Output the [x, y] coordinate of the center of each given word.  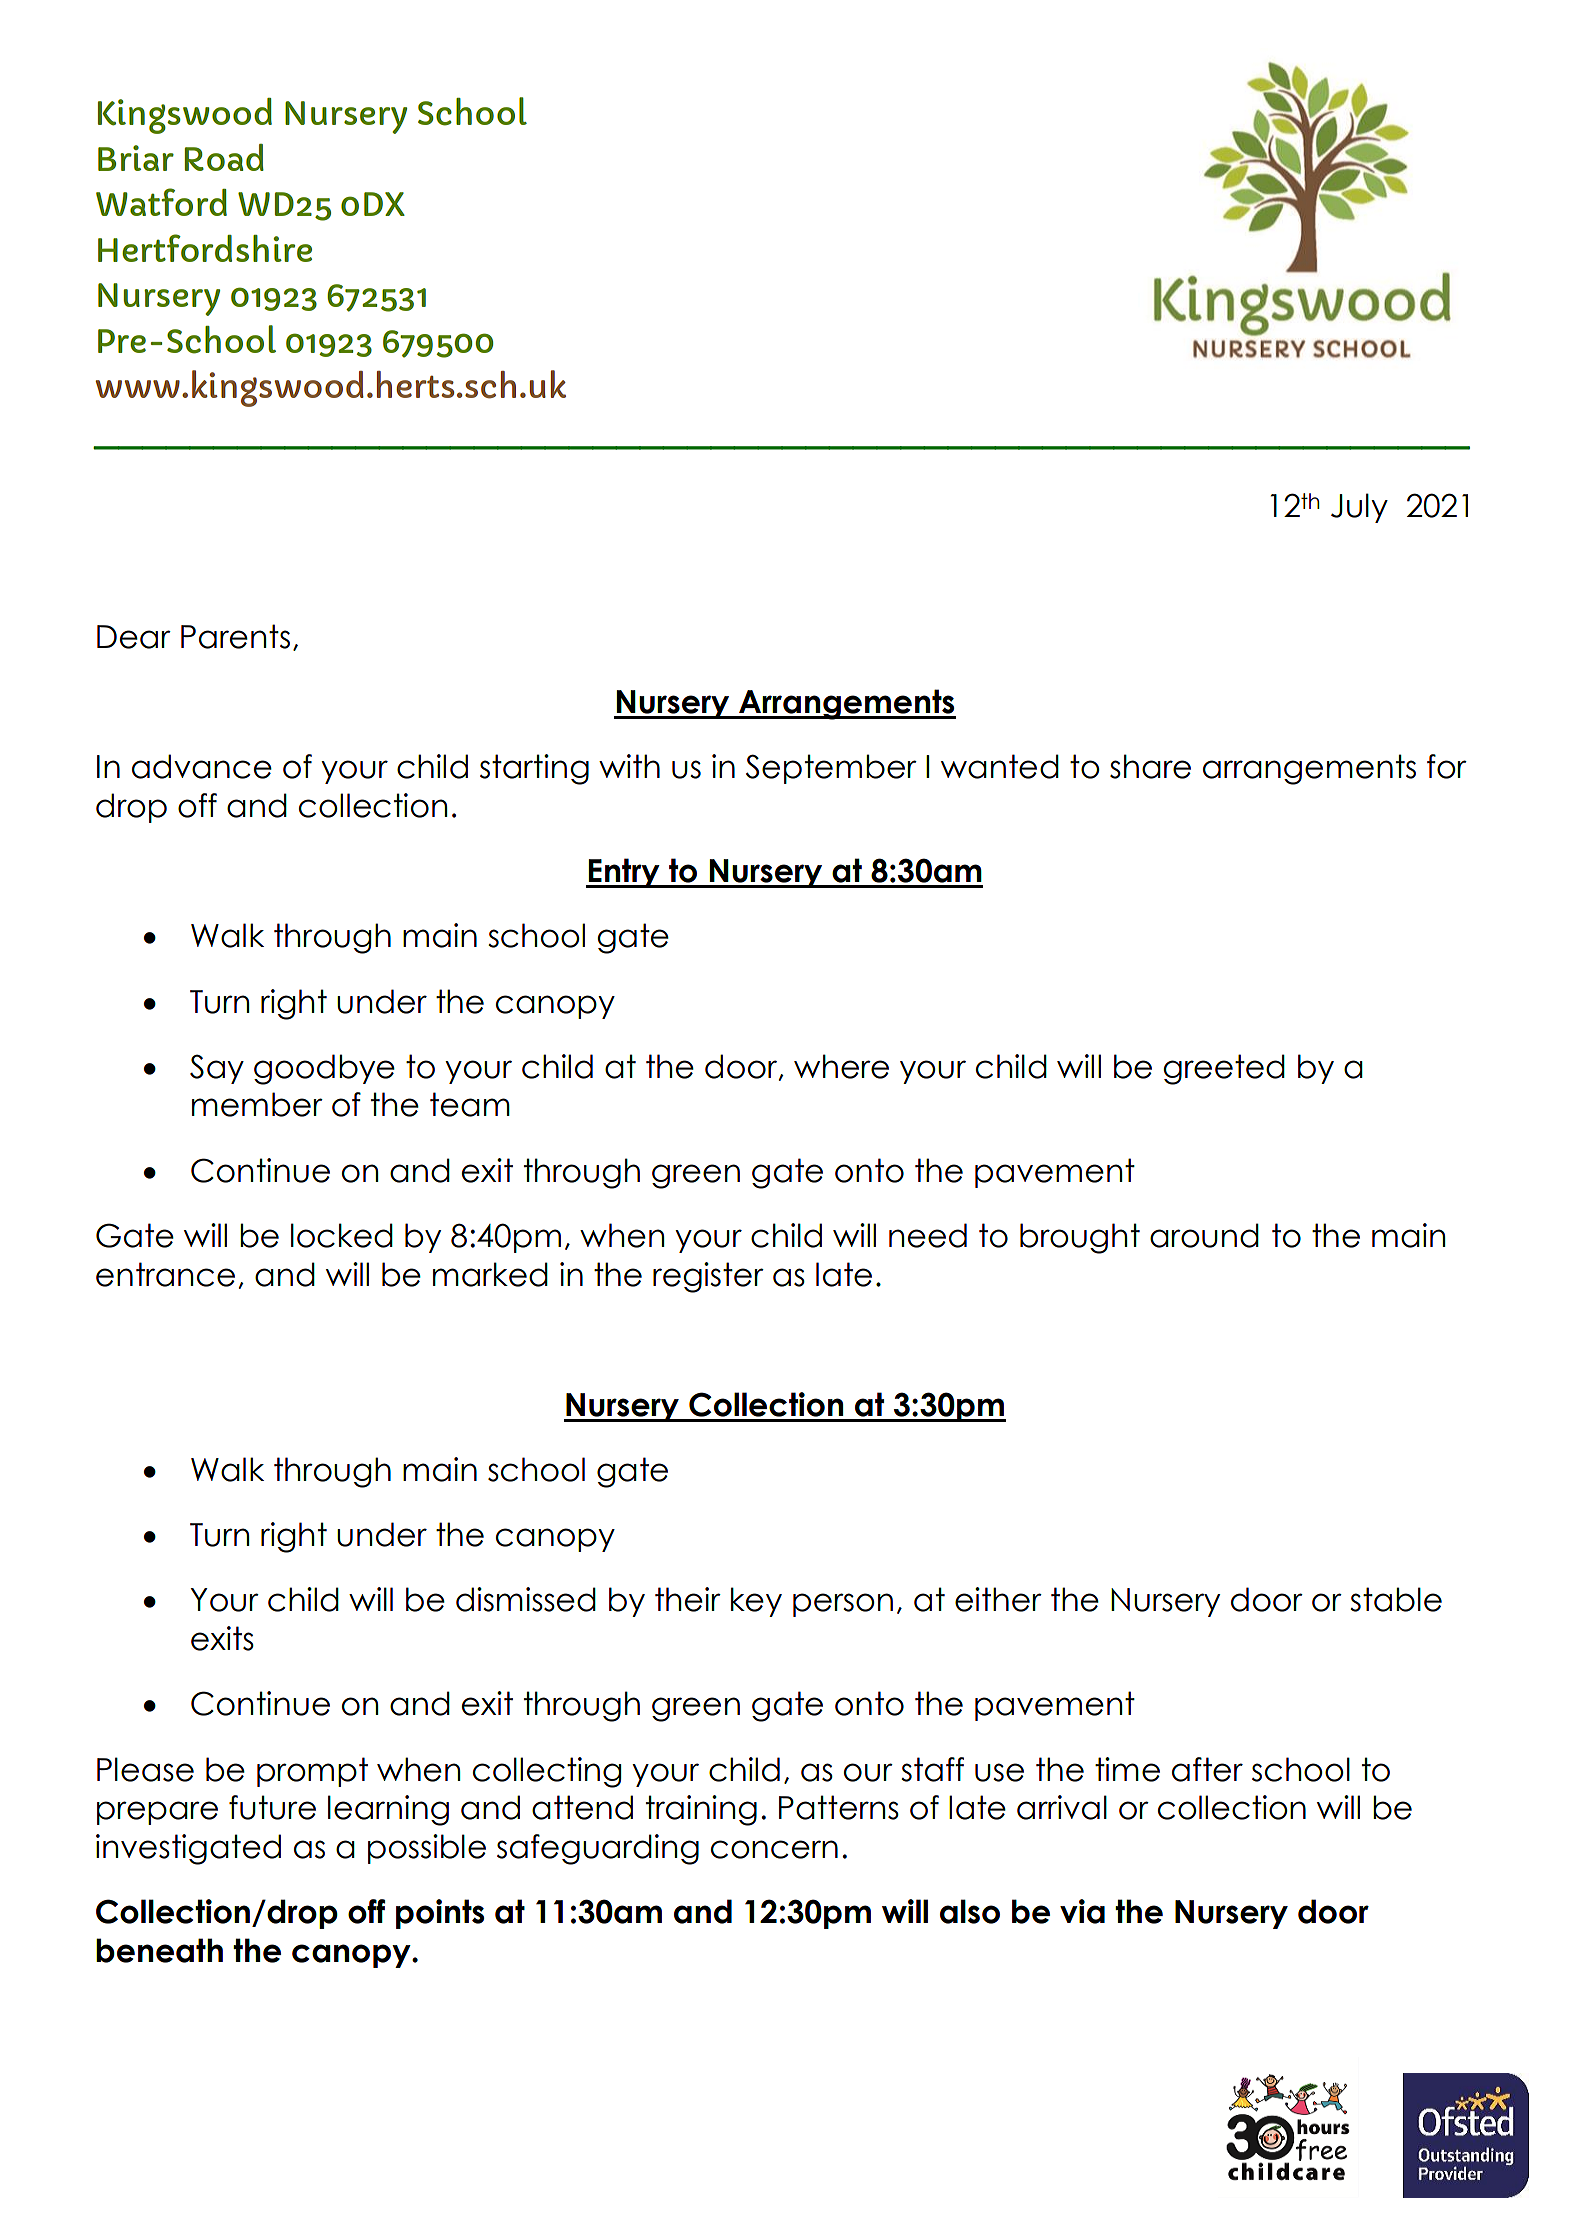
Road [224, 157]
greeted [1224, 1069]
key [756, 1602]
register [708, 1277]
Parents [235, 636]
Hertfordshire [205, 248]
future [272, 1807]
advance [202, 766]
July [1359, 508]
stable [1396, 1599]
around [1204, 1235]
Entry [624, 873]
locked [342, 1235]
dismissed [526, 1599]
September [831, 769]
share [1150, 766]
